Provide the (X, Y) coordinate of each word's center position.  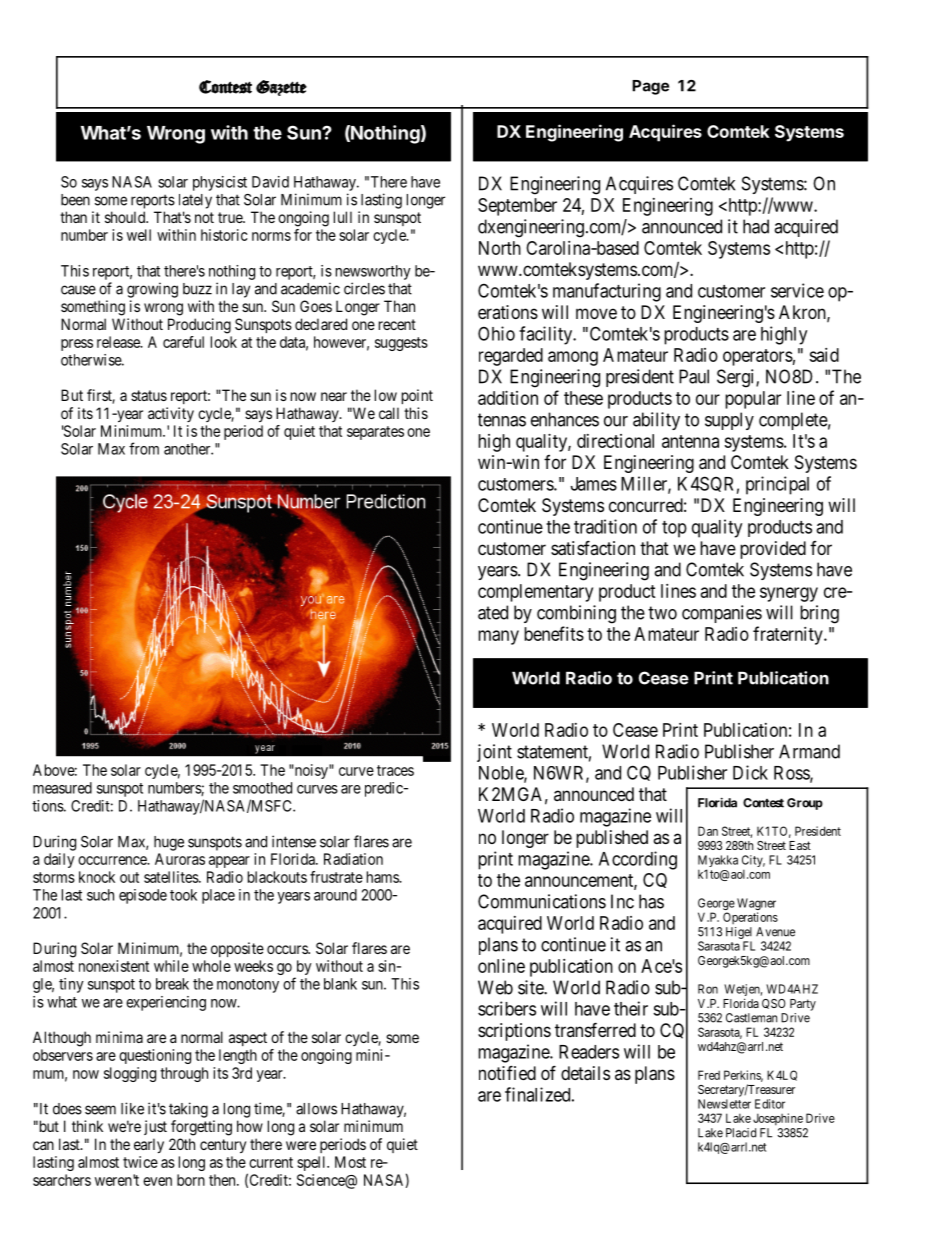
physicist (220, 183)
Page (650, 87)
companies (722, 614)
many (498, 637)
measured (62, 788)
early (149, 1145)
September (517, 207)
